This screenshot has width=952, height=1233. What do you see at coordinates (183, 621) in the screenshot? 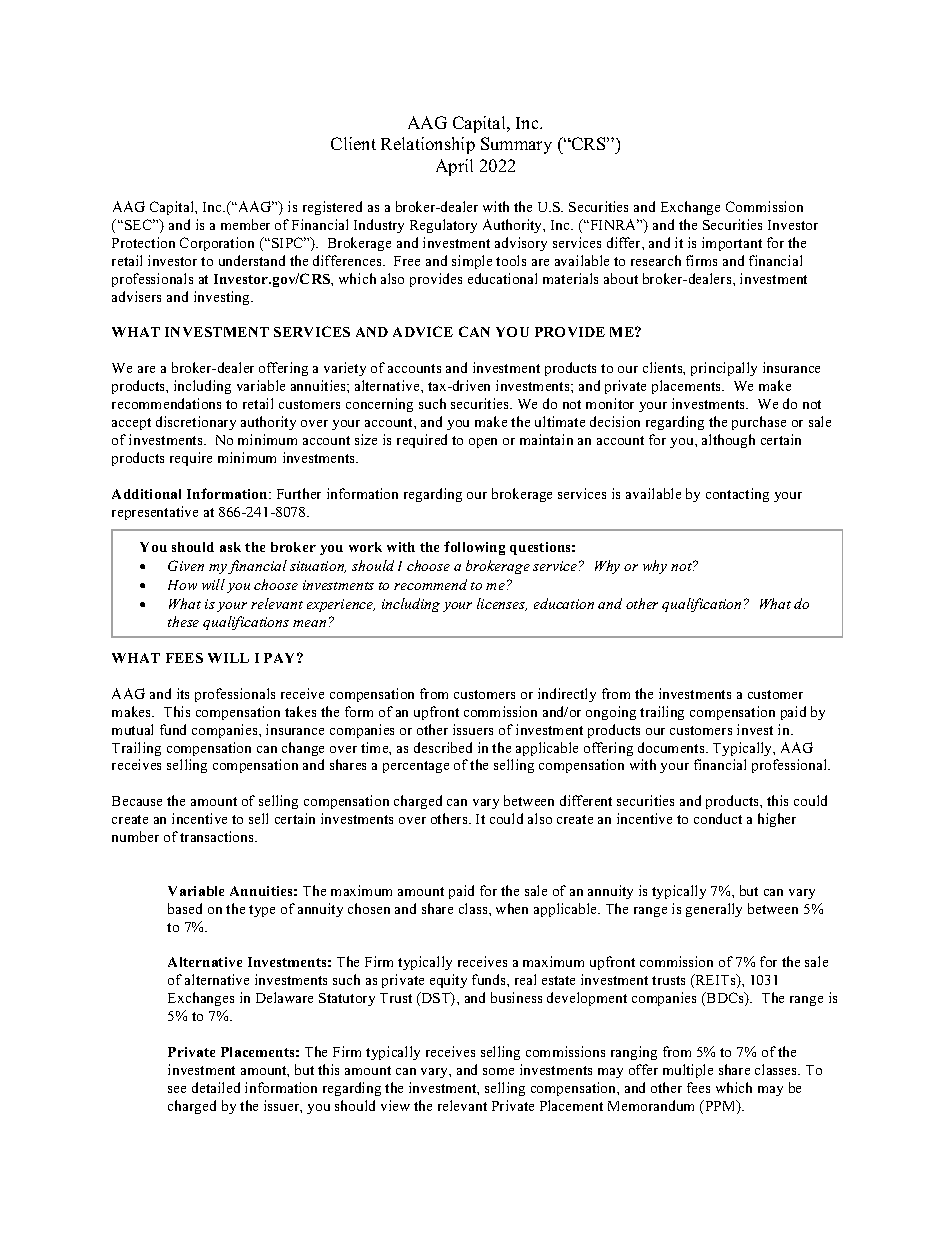
I see `these` at bounding box center [183, 621].
